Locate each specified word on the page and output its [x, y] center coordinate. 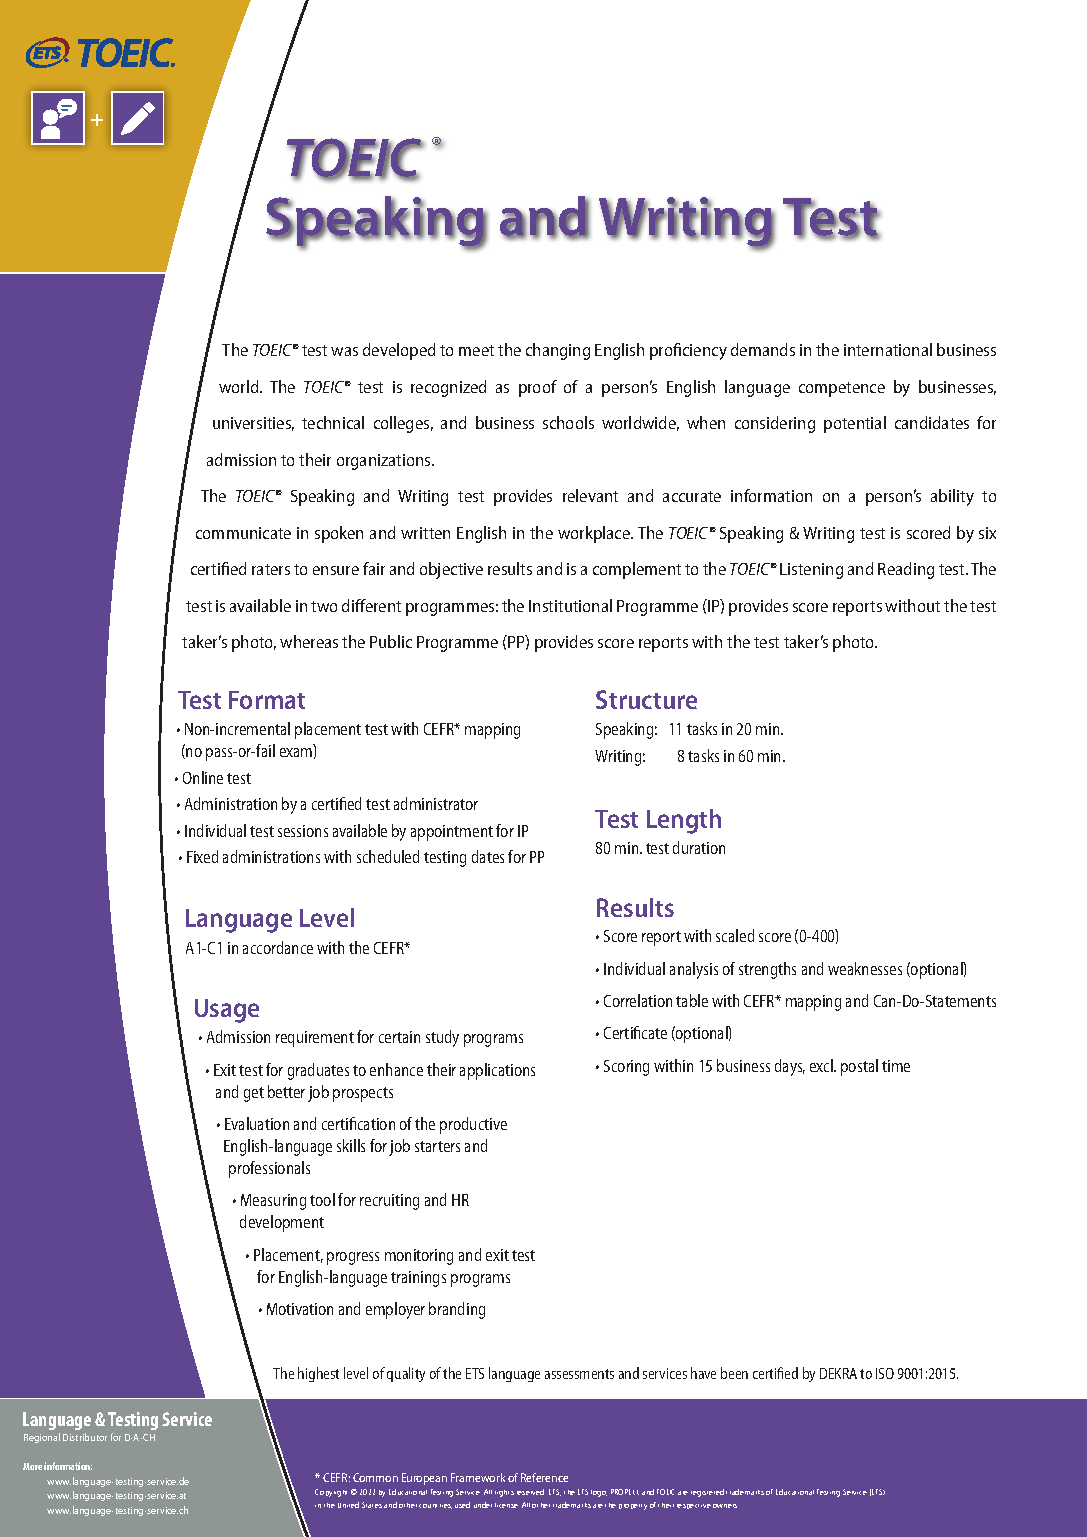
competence [842, 389]
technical [333, 422]
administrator [436, 803]
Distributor [85, 1437]
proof [538, 388]
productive [473, 1125]
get [254, 1094]
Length [684, 821]
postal [859, 1067]
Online [203, 777]
